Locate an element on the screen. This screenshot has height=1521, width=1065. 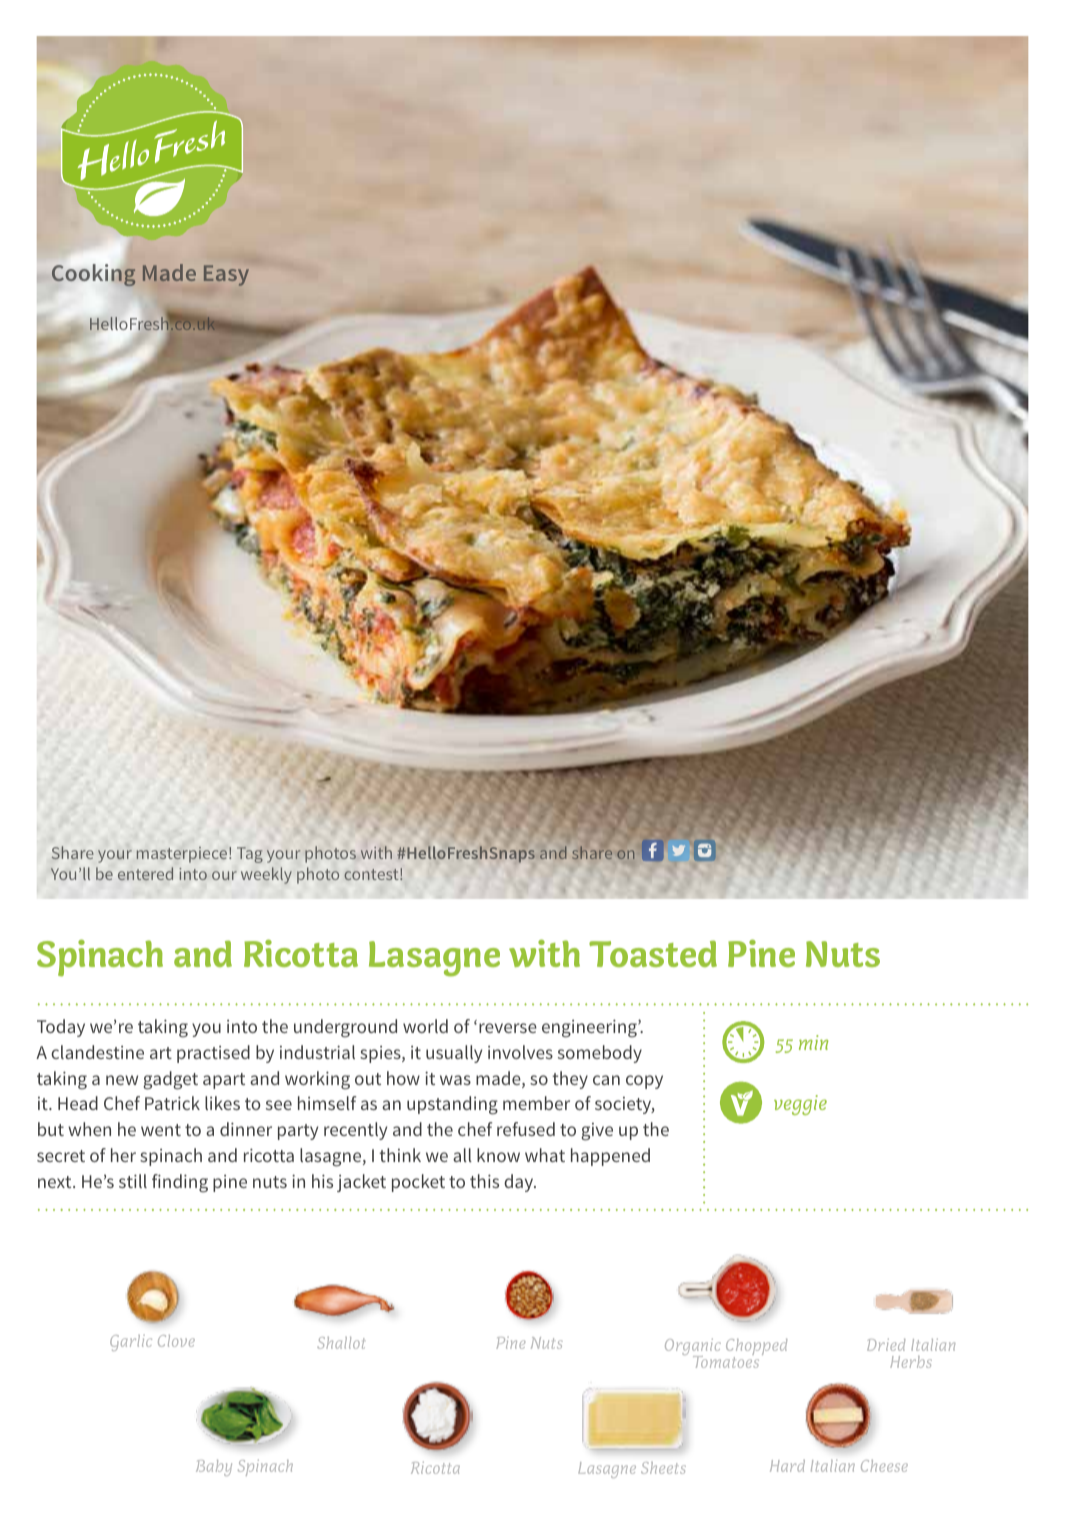
Baby is located at coordinates (214, 1468).
